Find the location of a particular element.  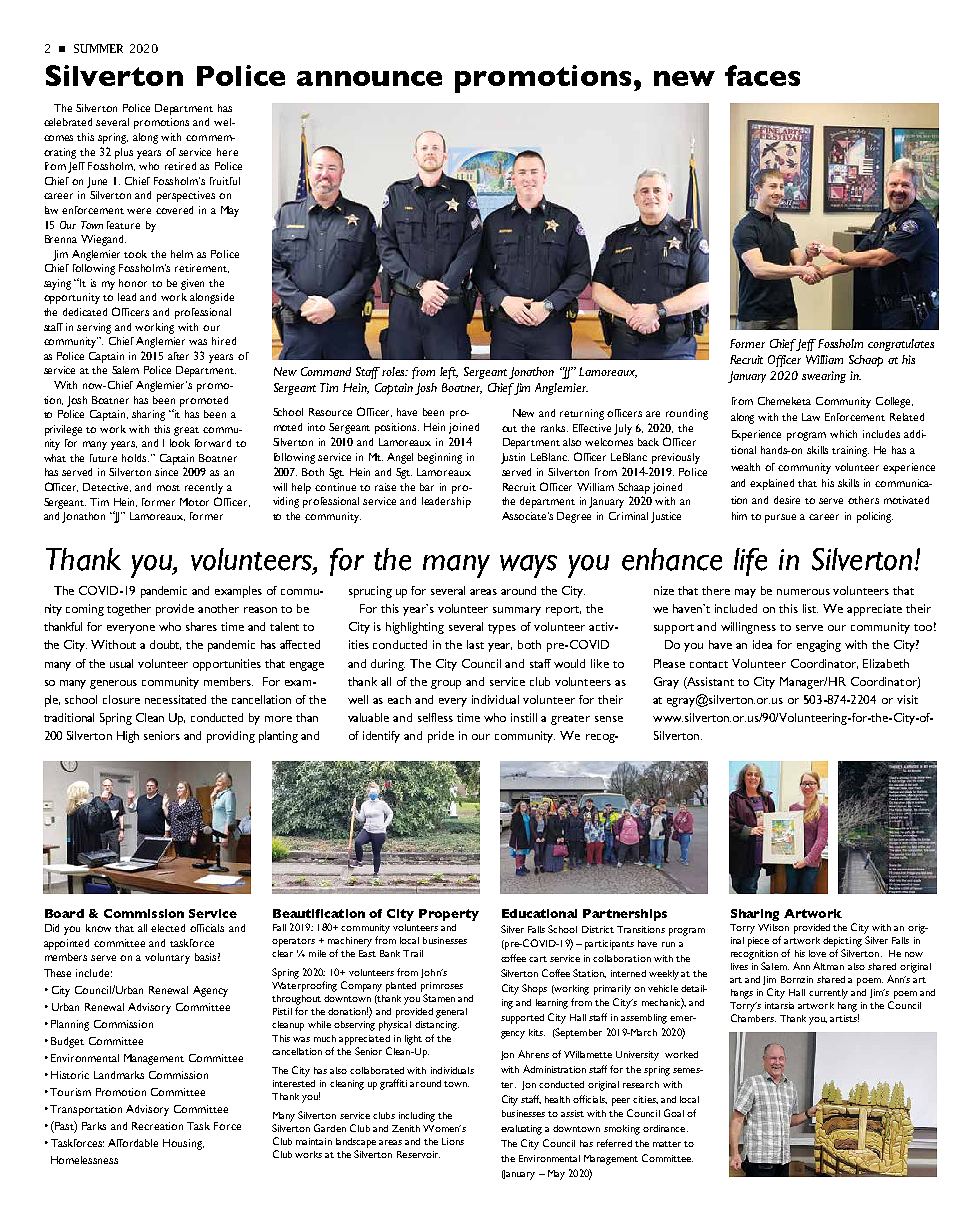

faces is located at coordinates (762, 75).
